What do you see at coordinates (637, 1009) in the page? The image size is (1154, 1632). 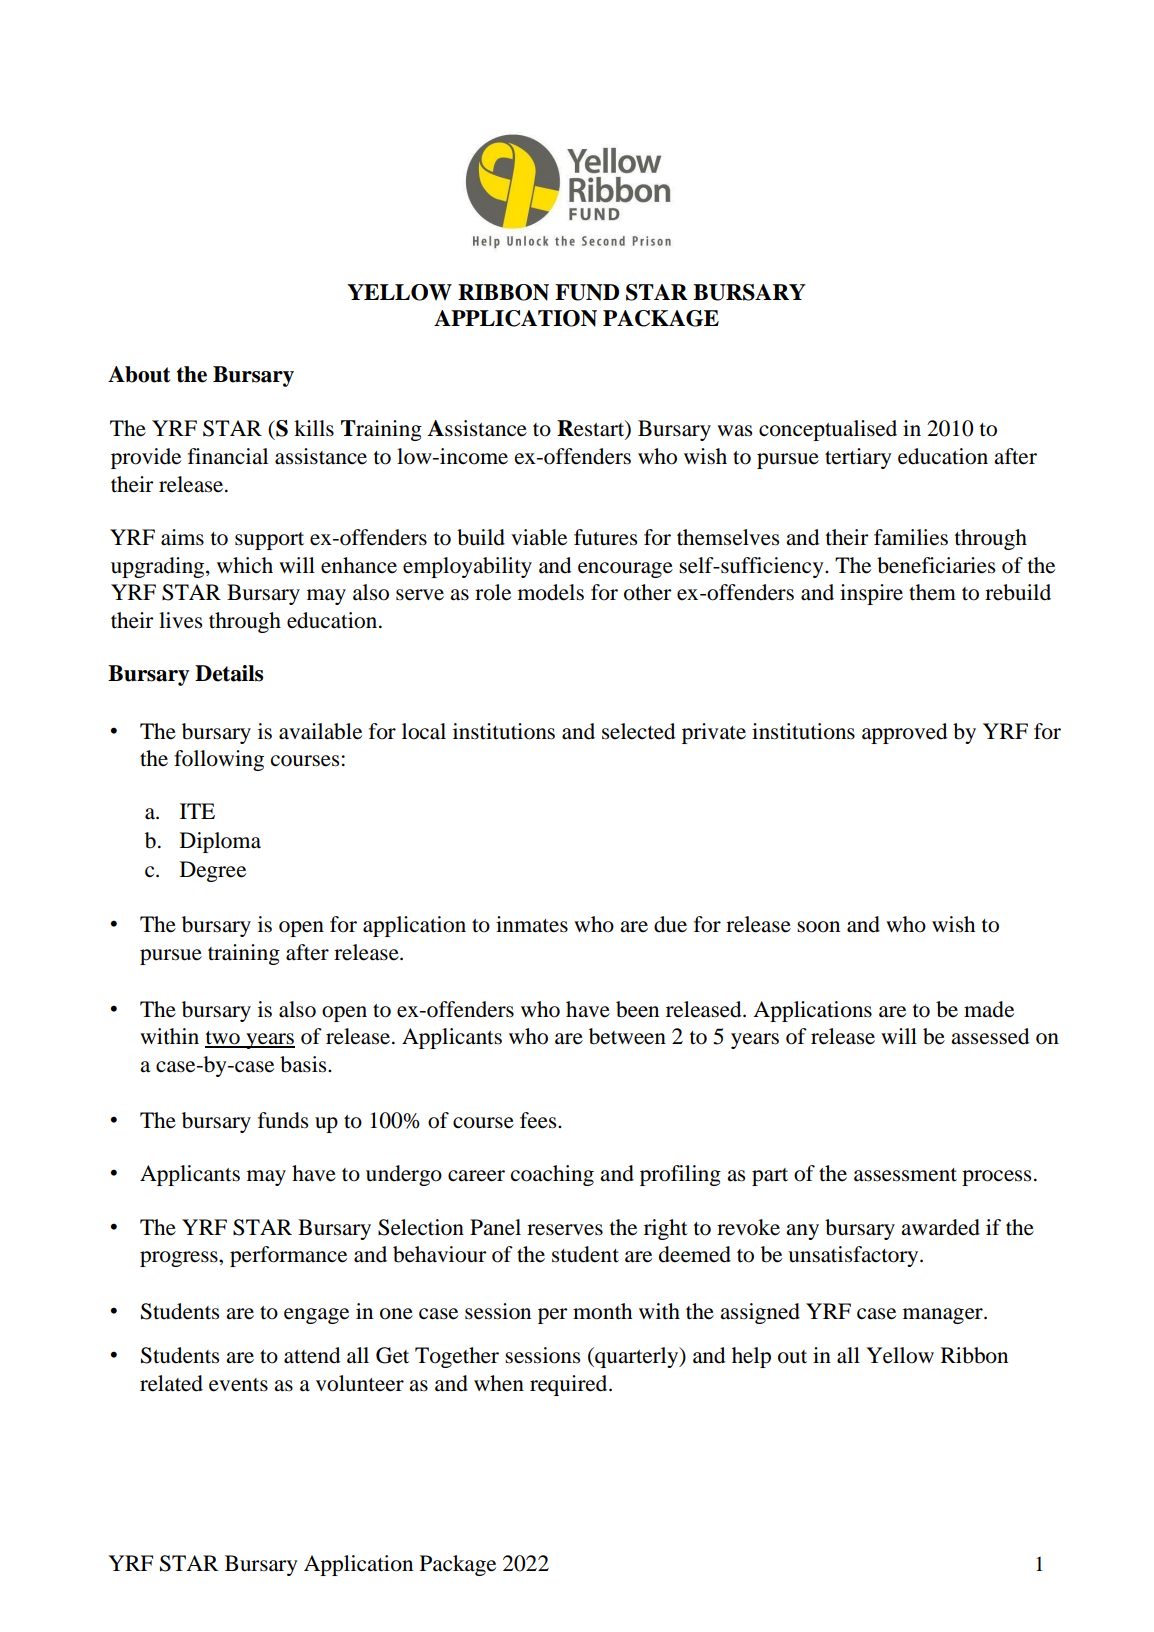 I see `been` at bounding box center [637, 1009].
